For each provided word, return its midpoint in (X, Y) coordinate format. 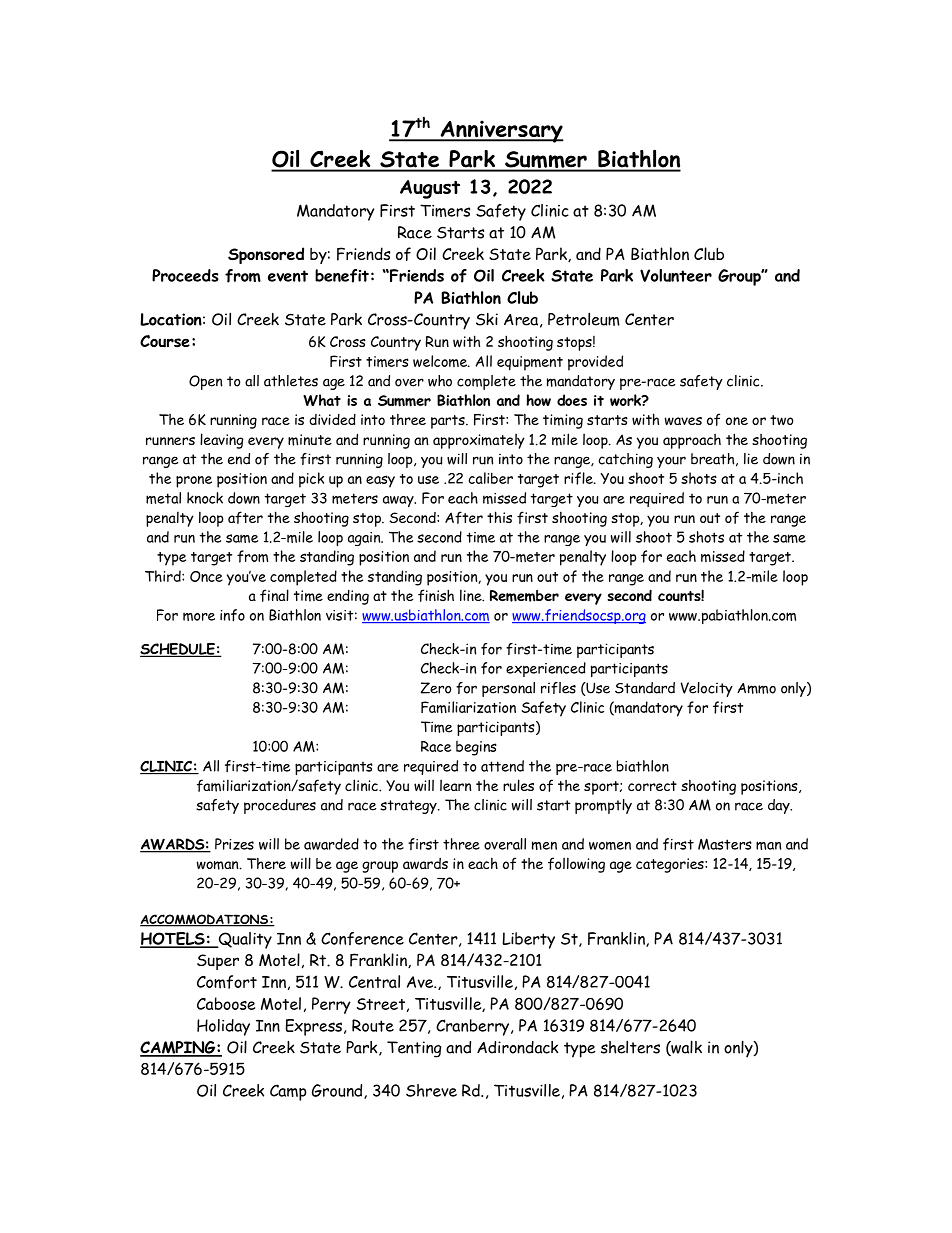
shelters (630, 1047)
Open (205, 382)
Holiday (223, 1027)
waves (683, 421)
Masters (725, 844)
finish (436, 595)
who (440, 381)
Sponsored (266, 255)
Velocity (707, 689)
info (232, 615)
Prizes (234, 844)
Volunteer (676, 275)
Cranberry (474, 1027)
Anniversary (501, 131)
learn (455, 785)
